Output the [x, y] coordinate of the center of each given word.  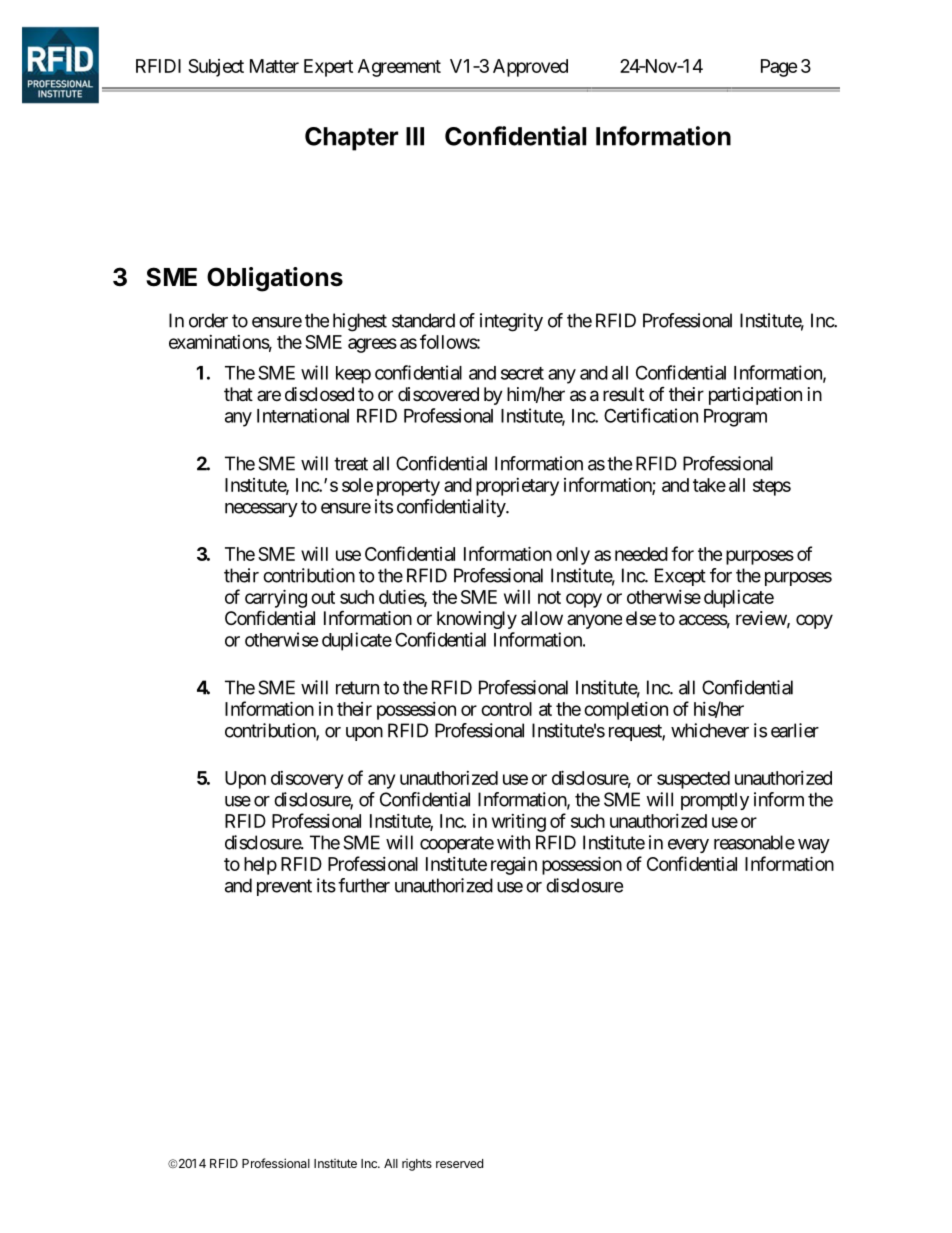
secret [522, 373]
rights [417, 1165]
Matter [274, 66]
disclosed [319, 394]
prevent [284, 887]
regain [514, 866]
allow [542, 618]
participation [755, 396]
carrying [276, 598]
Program [735, 418]
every [688, 846]
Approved [530, 68]
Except [680, 577]
